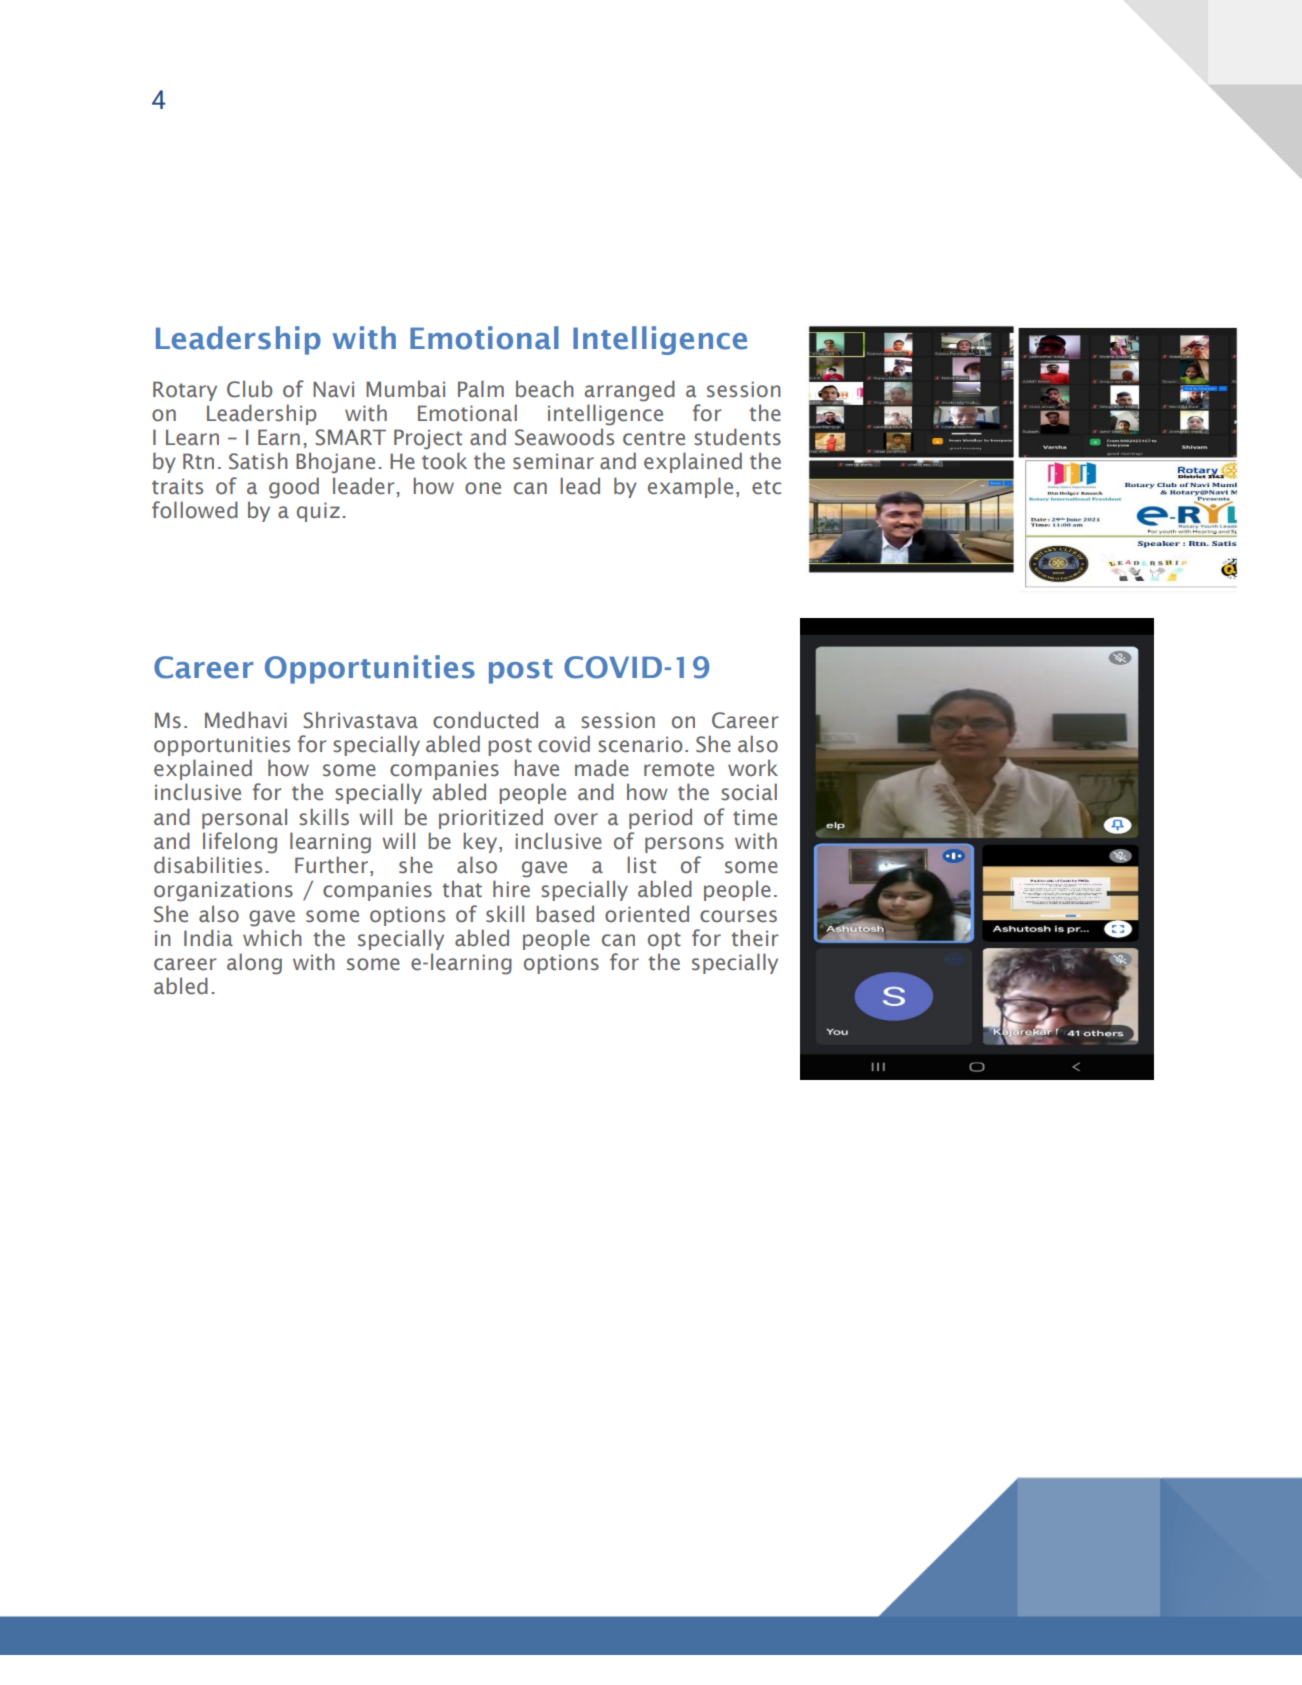  I want to click on Palm, so click(481, 388).
